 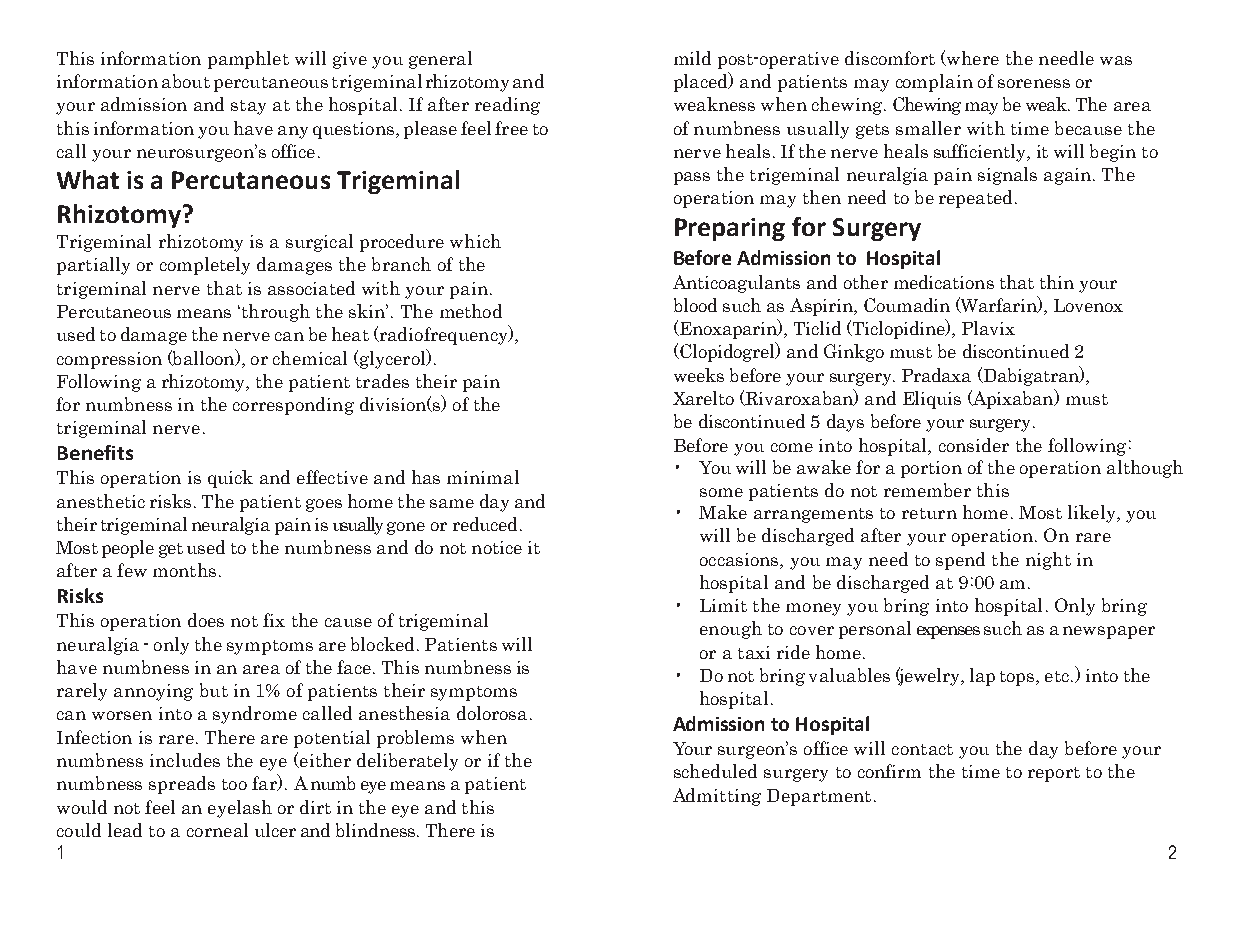 I want to click on taxi, so click(x=754, y=652).
